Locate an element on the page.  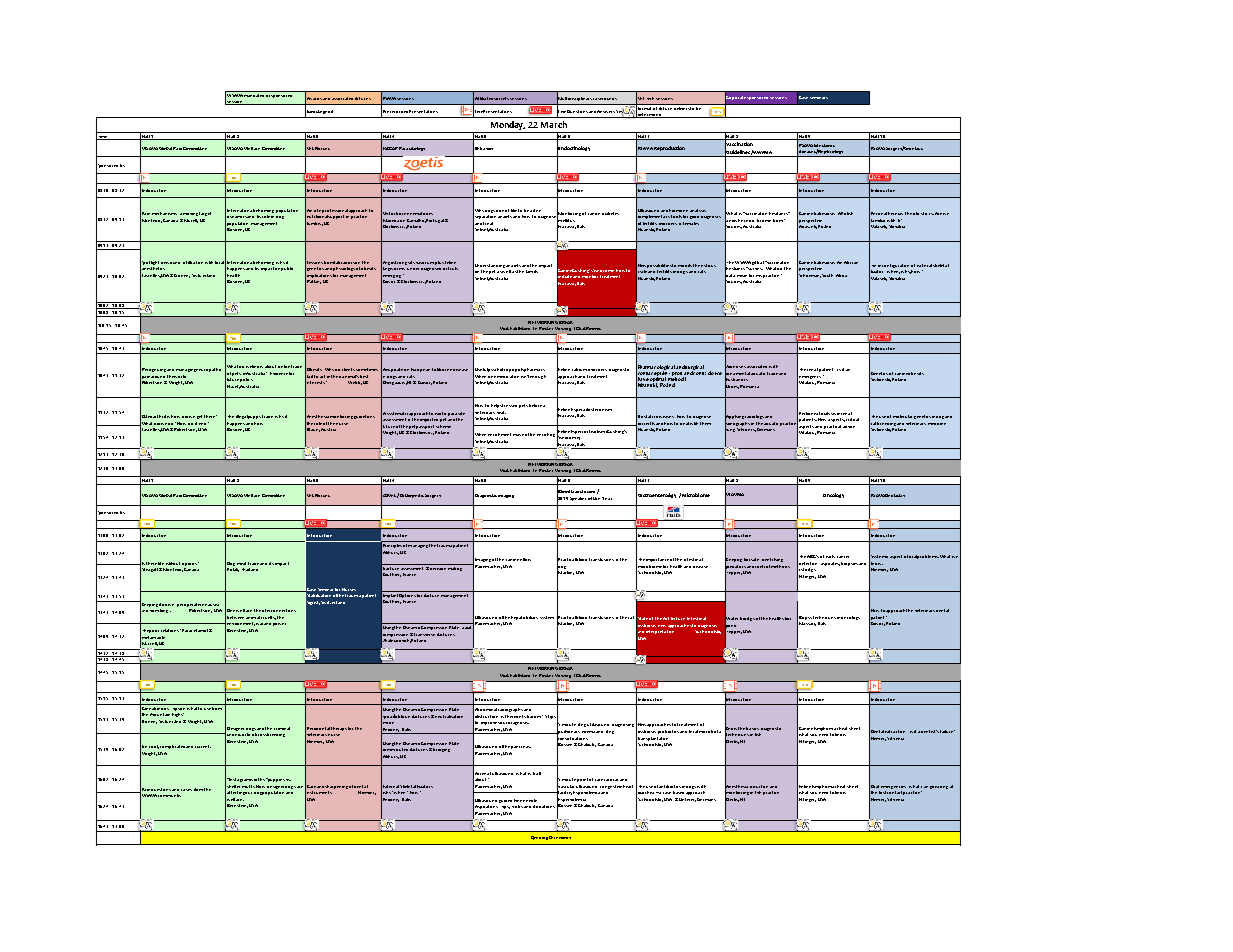
power is located at coordinates (279, 624).
